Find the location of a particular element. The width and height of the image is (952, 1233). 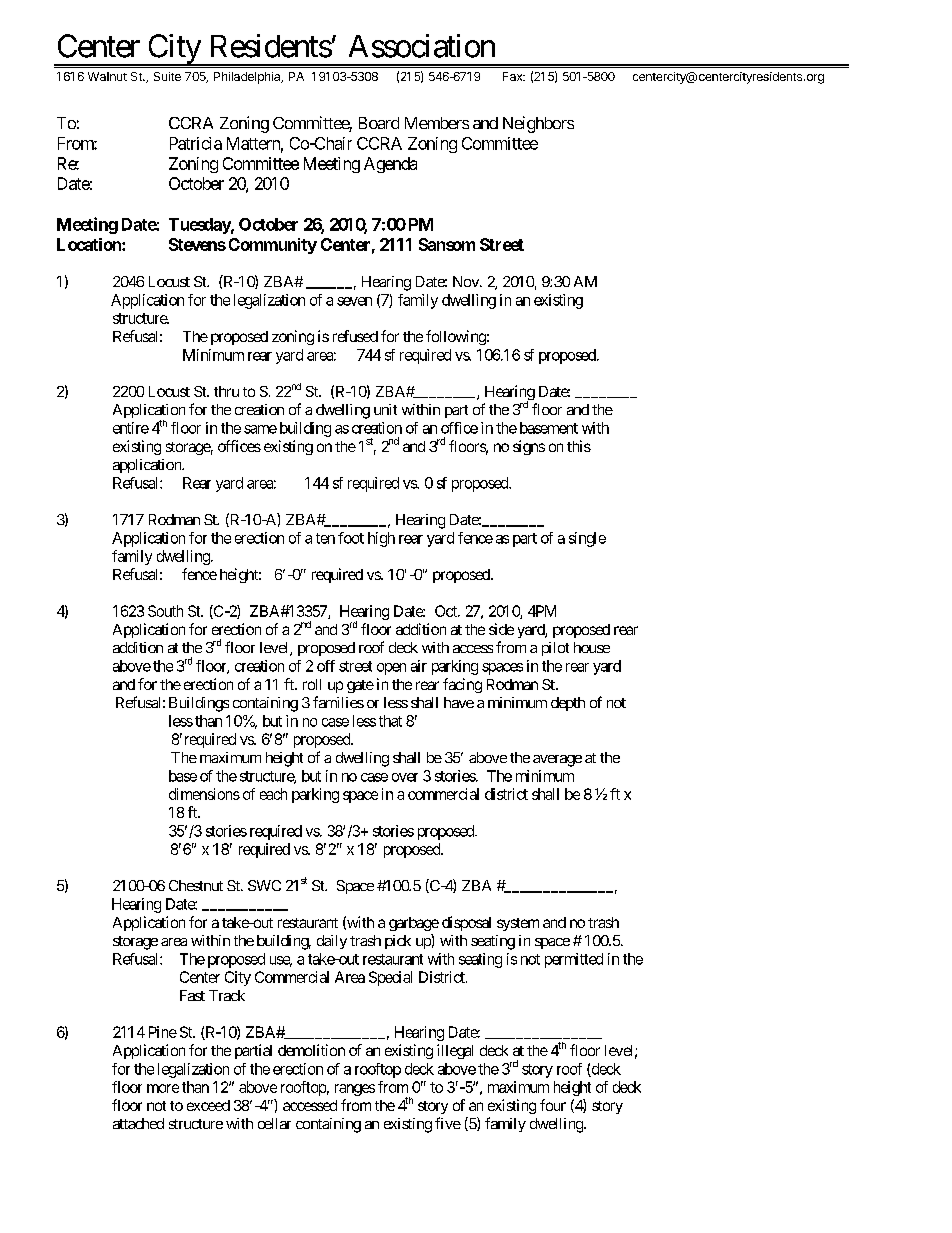

more is located at coordinates (163, 1088).
